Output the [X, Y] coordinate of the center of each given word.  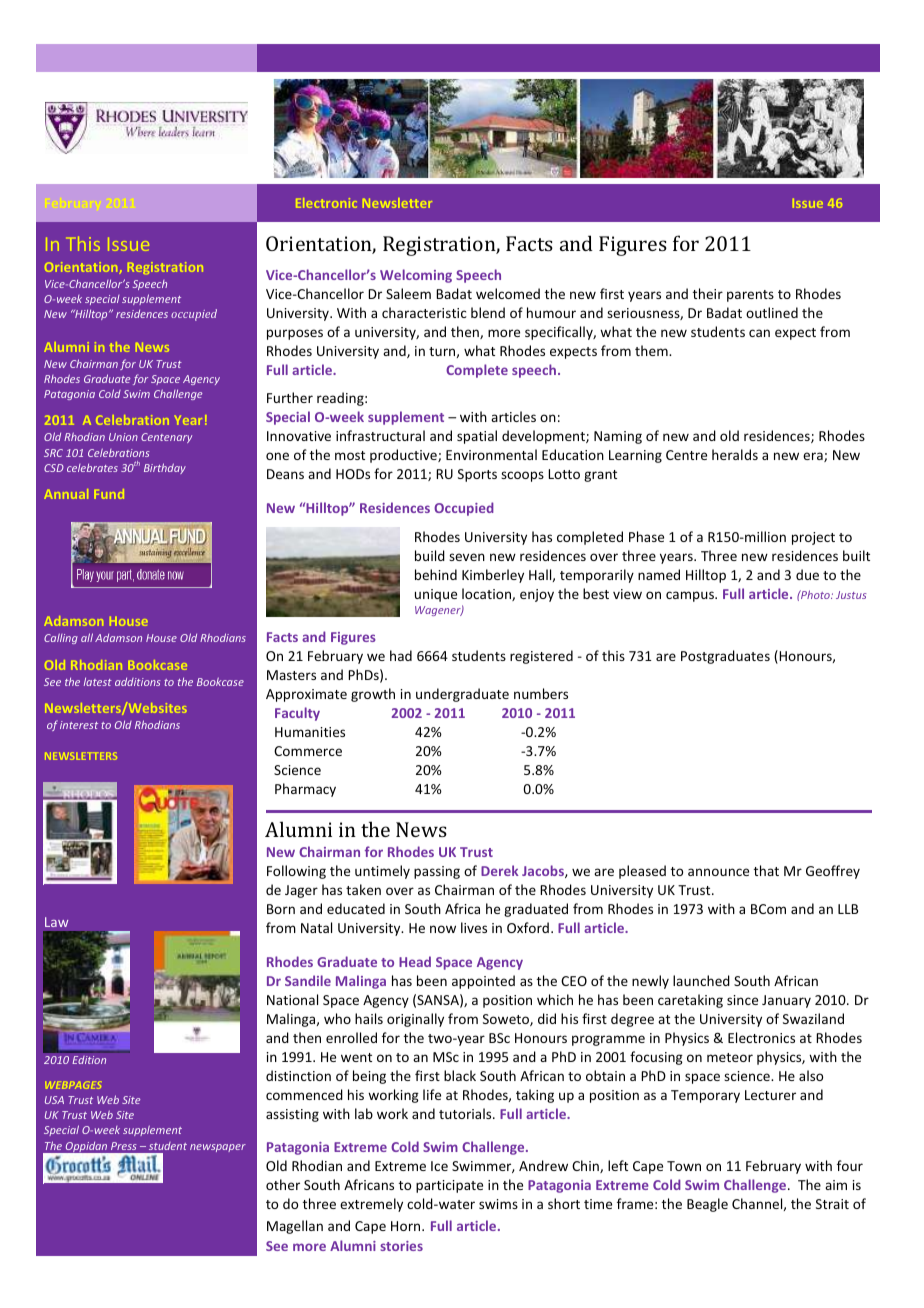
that [766, 870]
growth [373, 695]
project [813, 538]
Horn [407, 1226]
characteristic [424, 312]
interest [79, 725]
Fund [109, 494]
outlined [772, 312]
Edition [89, 1060]
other [283, 1184]
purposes [295, 334]
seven [467, 557]
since [742, 1000]
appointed [483, 982]
